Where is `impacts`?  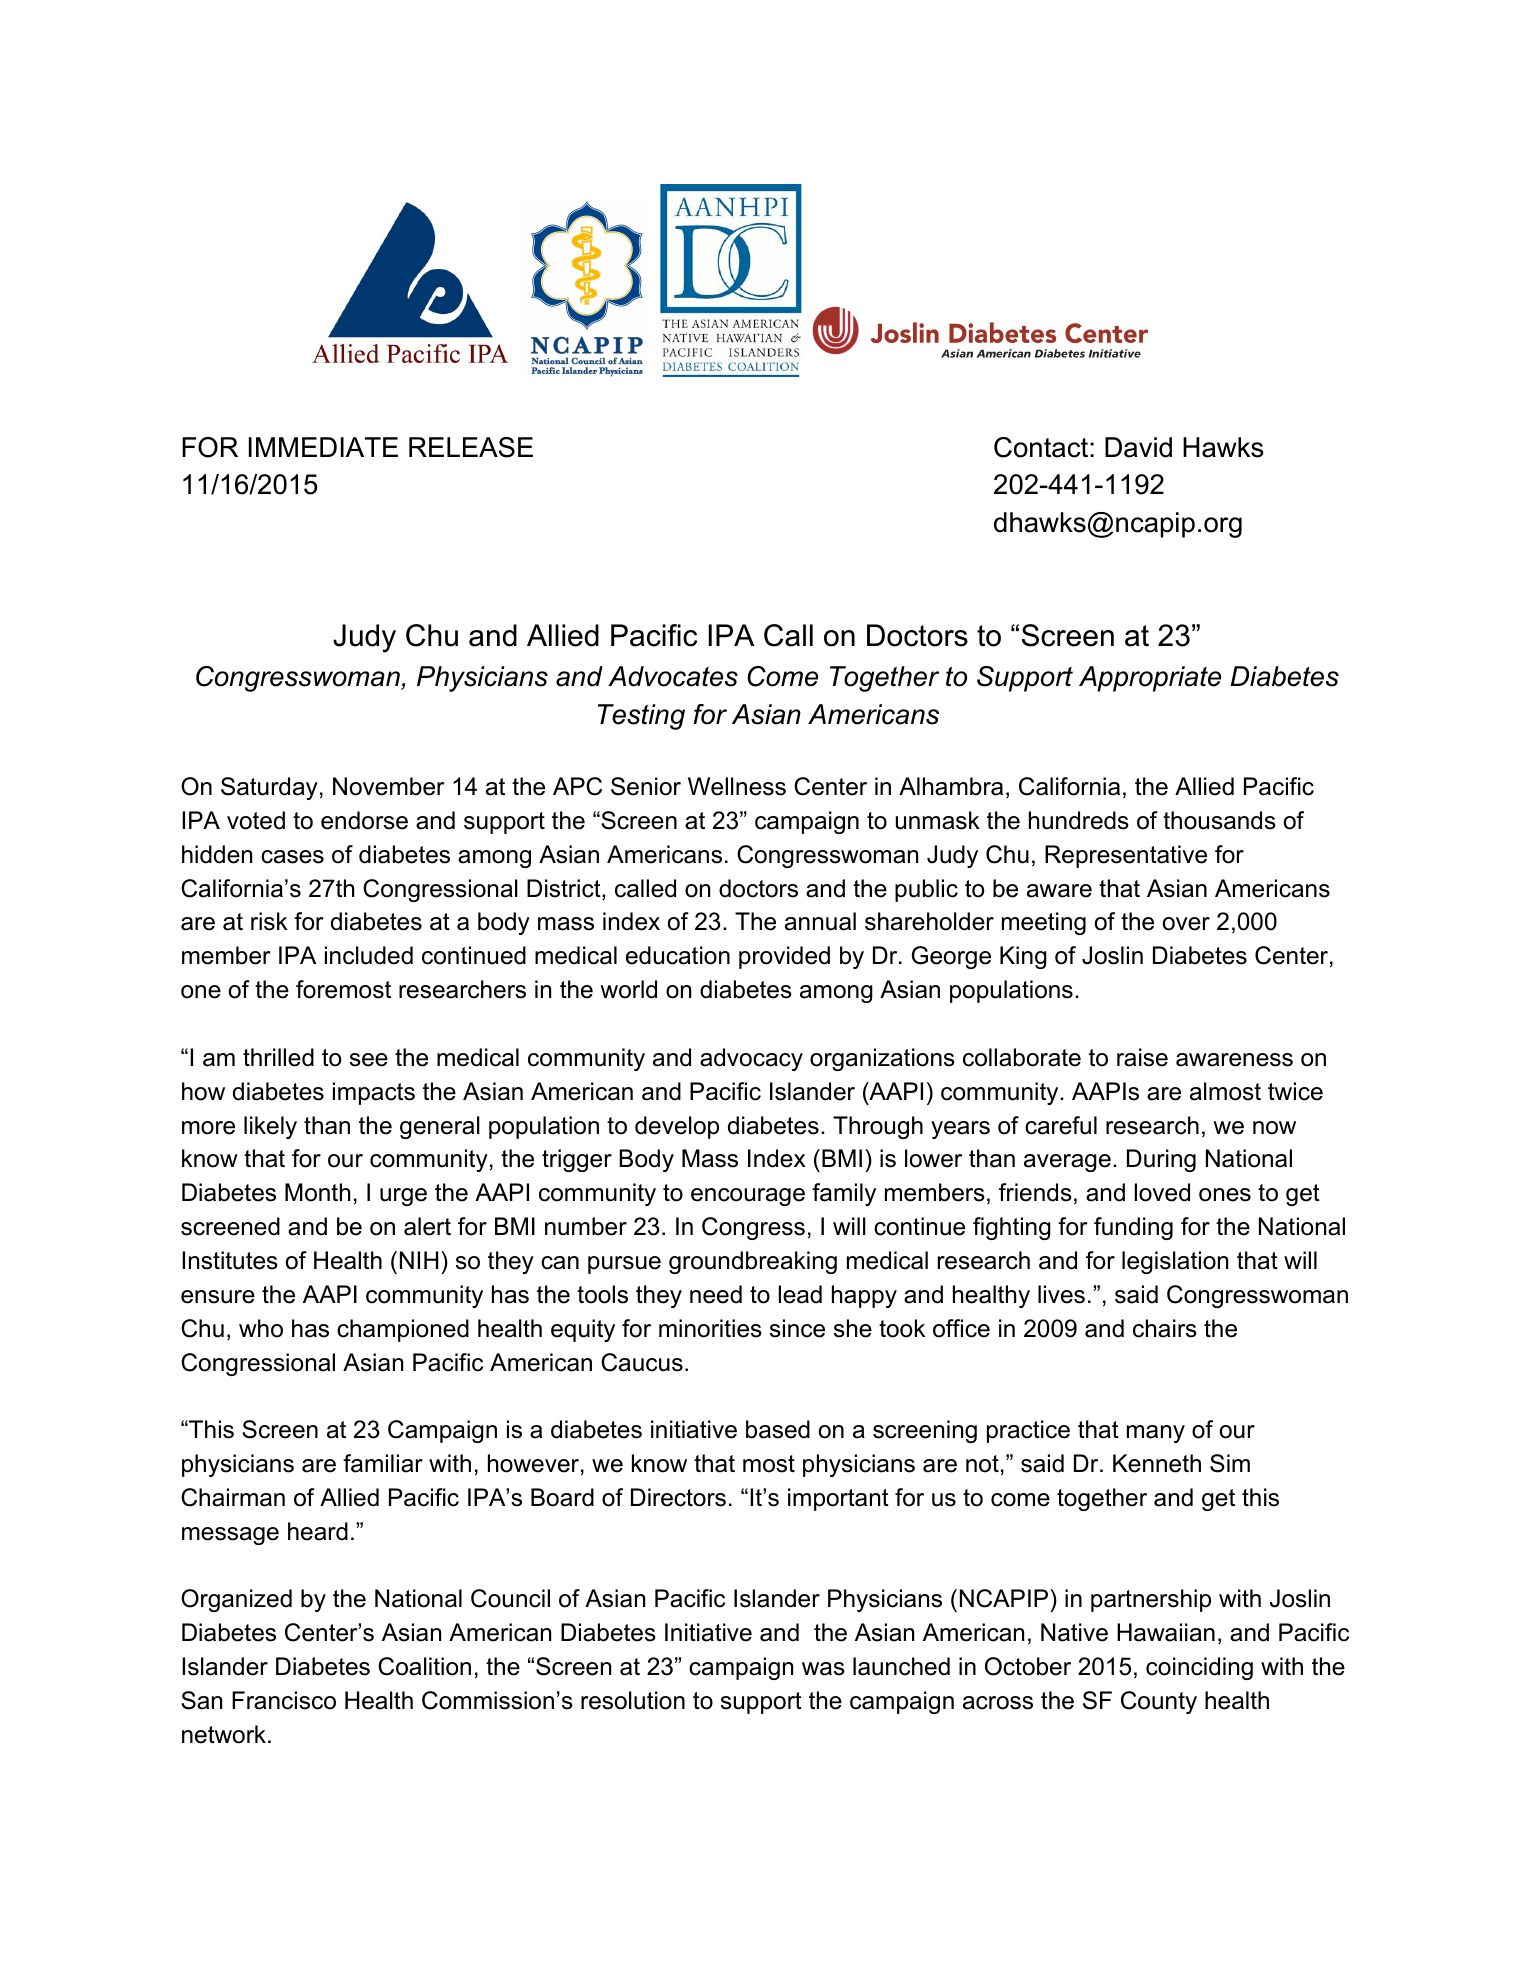 impacts is located at coordinates (374, 1093).
